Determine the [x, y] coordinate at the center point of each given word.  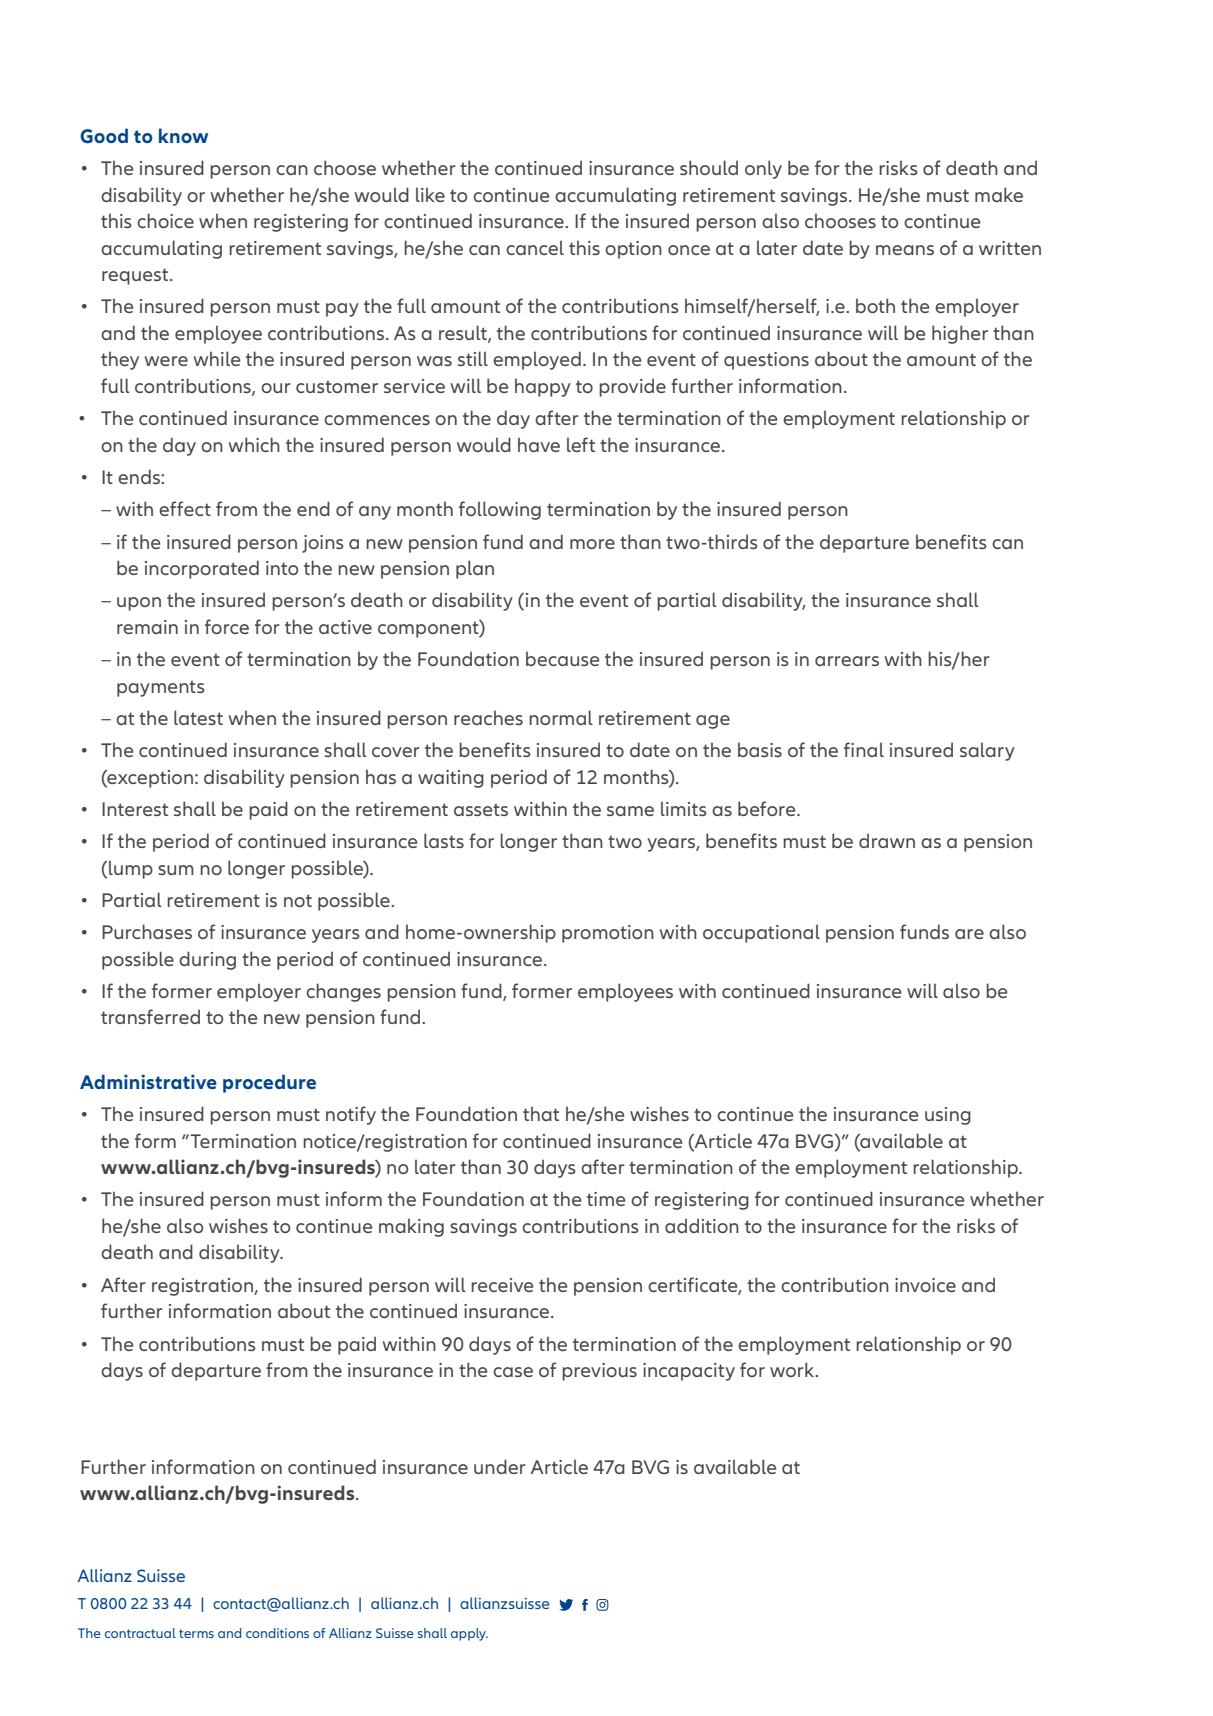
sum [176, 870]
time [606, 1199]
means [905, 250]
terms [196, 1633]
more [592, 544]
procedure [269, 1083]
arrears [847, 661]
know [183, 135]
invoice [925, 1285]
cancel [535, 247]
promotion [608, 934]
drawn [887, 840]
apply [469, 1634]
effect [185, 508]
